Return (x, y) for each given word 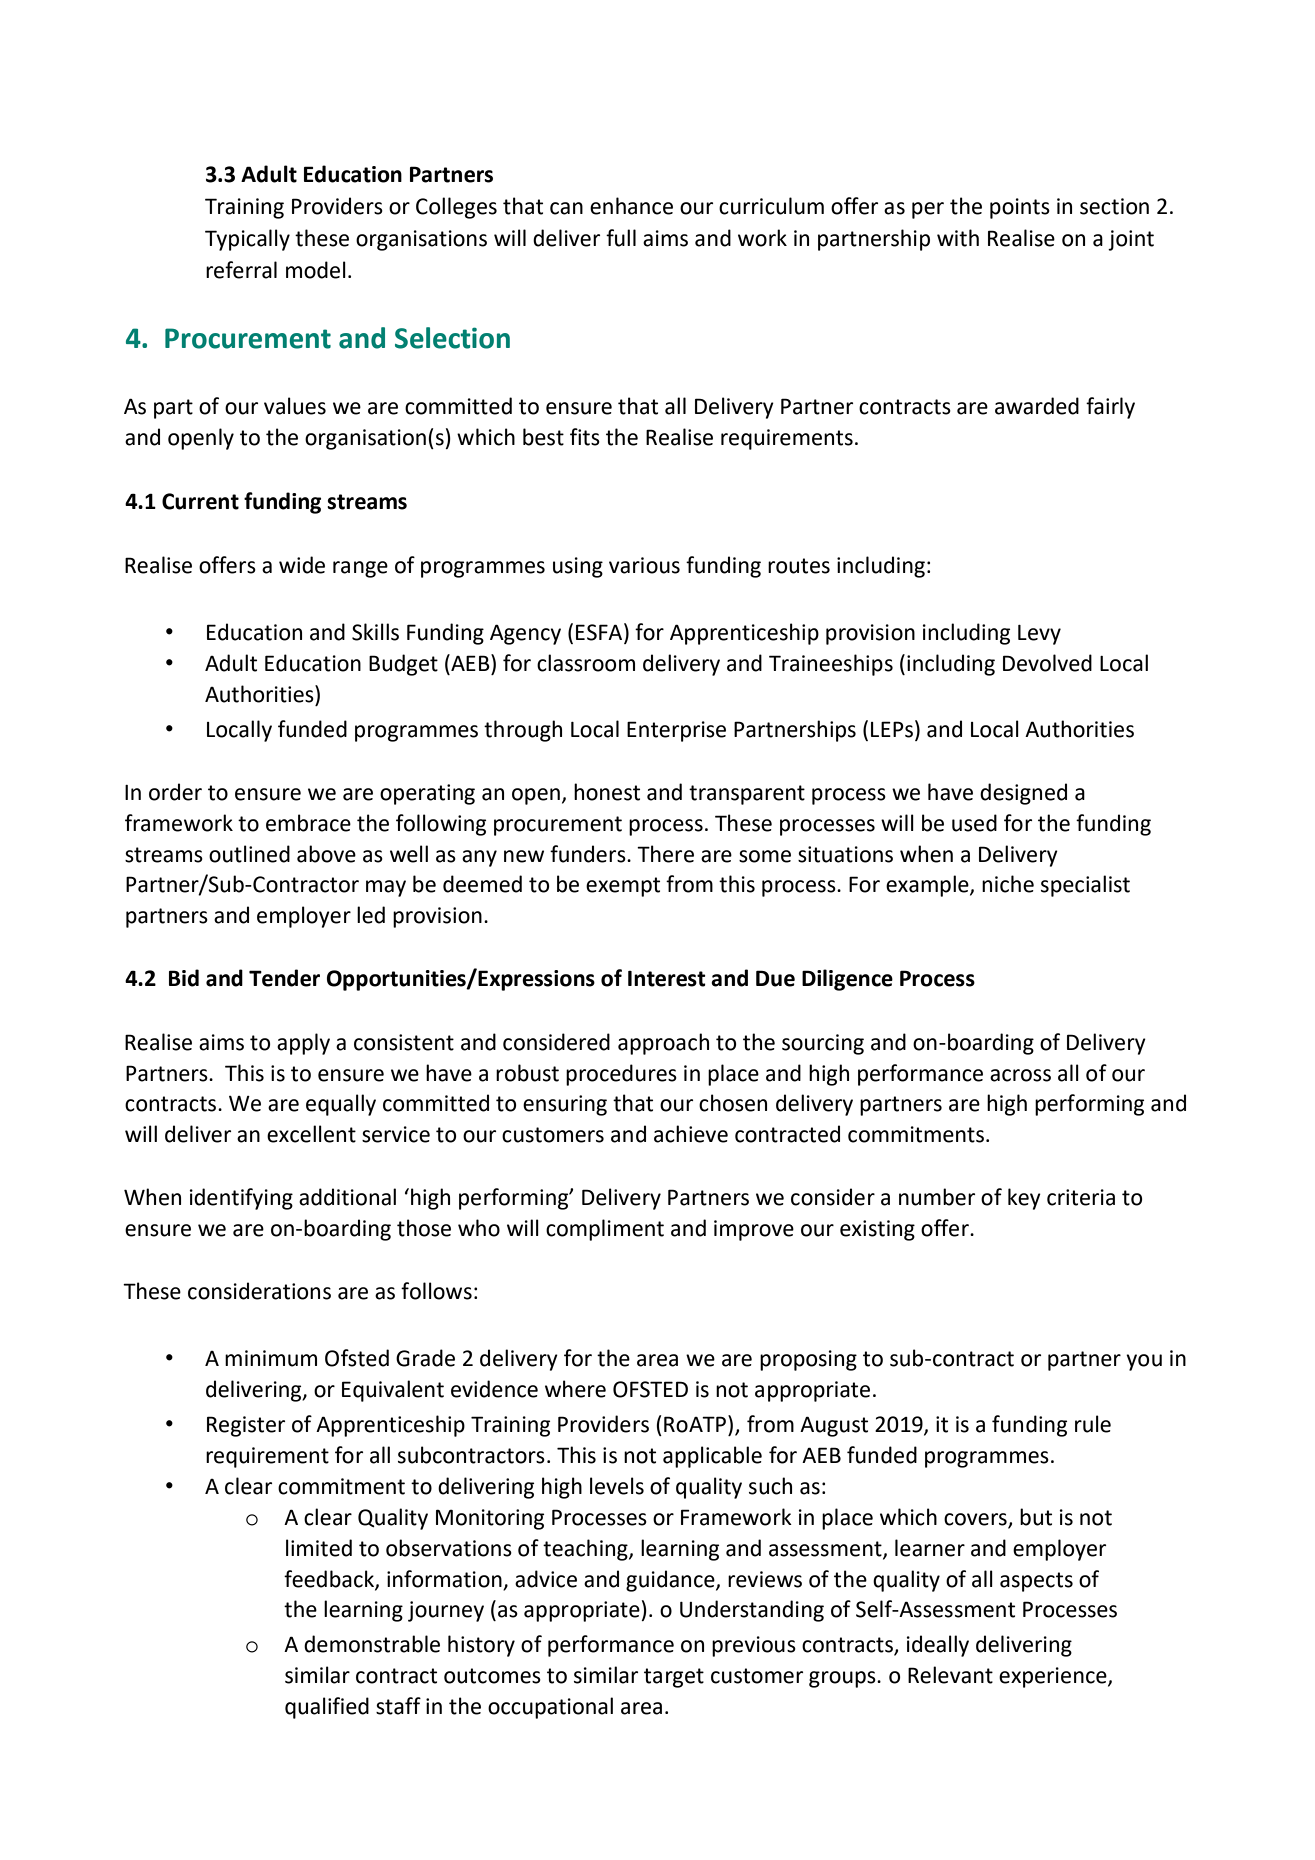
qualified (327, 1708)
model (316, 270)
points (1020, 208)
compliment (605, 1230)
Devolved (1047, 663)
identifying (241, 1199)
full (621, 238)
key (1024, 1199)
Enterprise (676, 731)
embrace (308, 823)
